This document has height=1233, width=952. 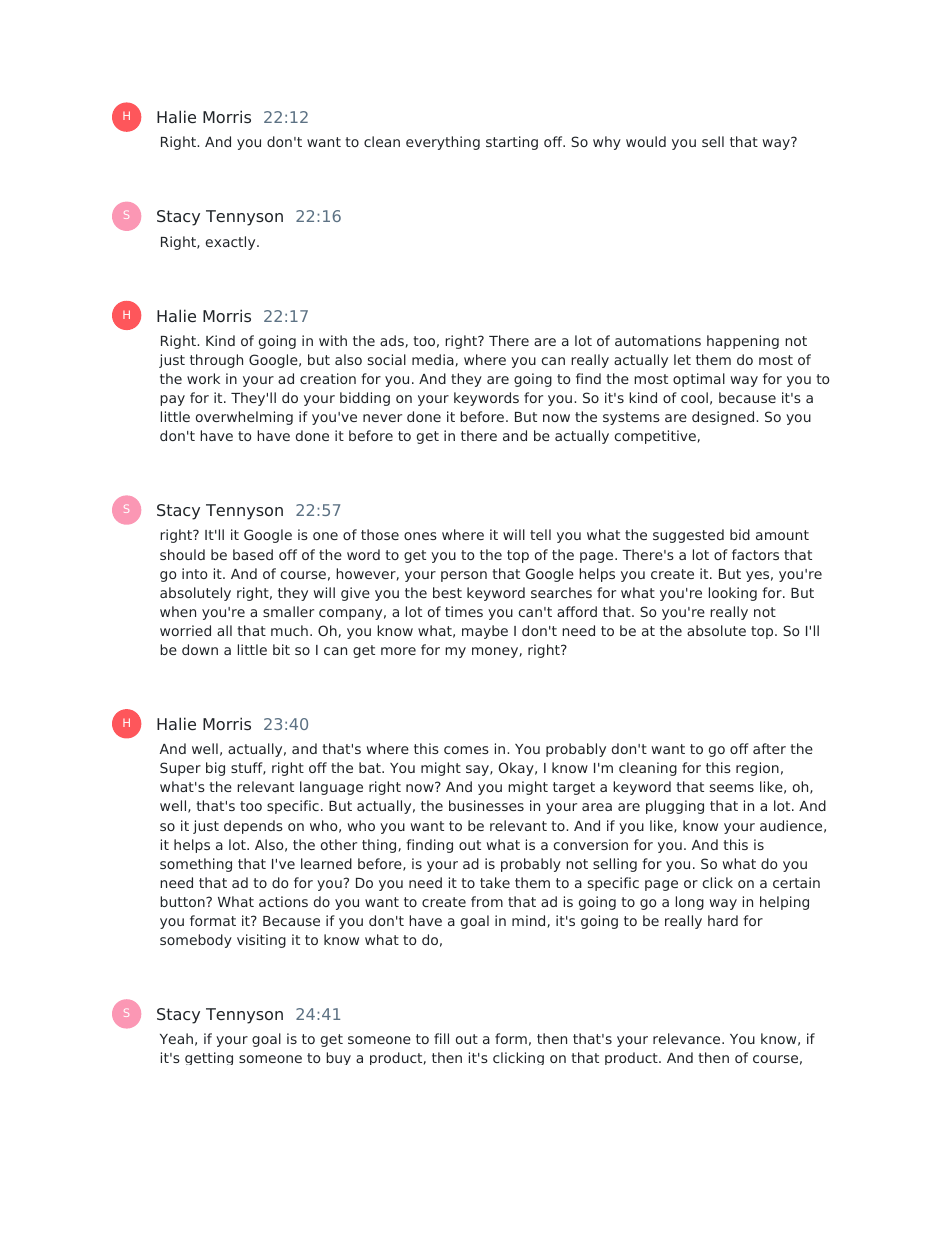 I want to click on starting, so click(x=512, y=143).
